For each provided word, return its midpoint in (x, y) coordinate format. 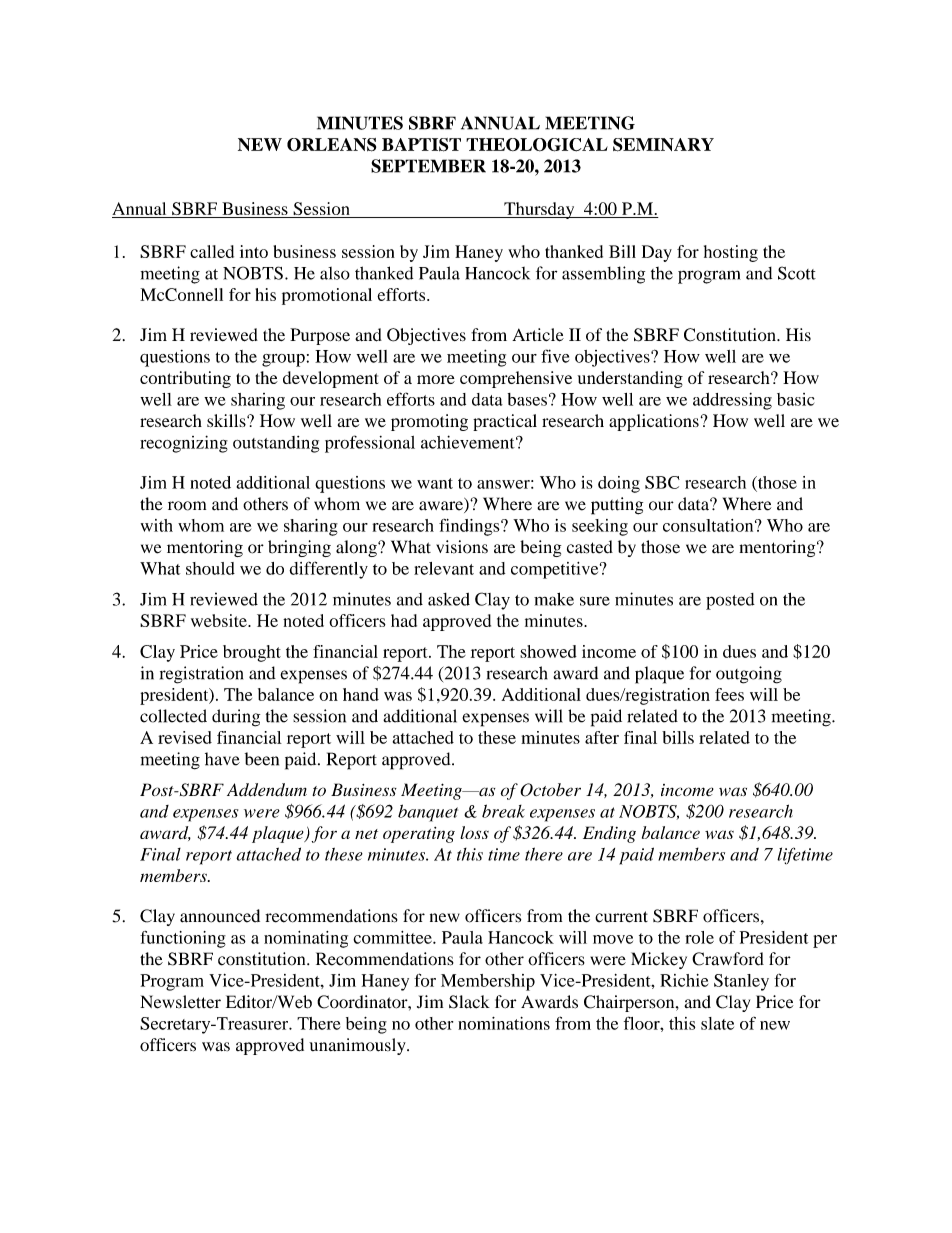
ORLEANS (331, 145)
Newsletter (180, 1002)
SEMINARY (663, 145)
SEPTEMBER (428, 166)
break (503, 811)
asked (449, 599)
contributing (185, 379)
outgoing (749, 675)
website (220, 620)
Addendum (267, 790)
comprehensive (516, 379)
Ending (609, 834)
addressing (732, 401)
